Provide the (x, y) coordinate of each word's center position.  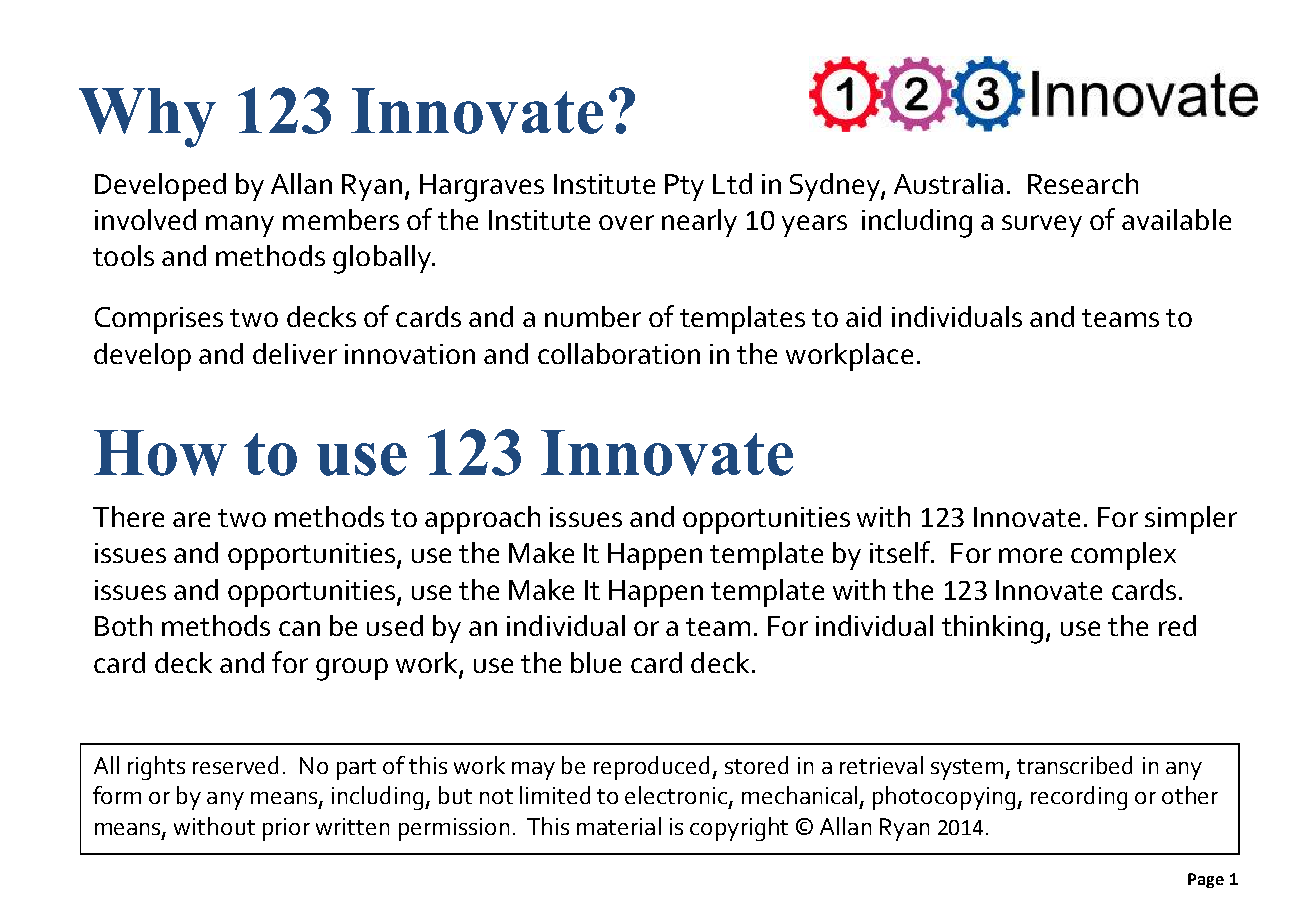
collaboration (619, 353)
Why (147, 118)
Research (1083, 183)
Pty (684, 187)
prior (286, 829)
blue (596, 662)
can (299, 628)
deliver (295, 353)
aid (863, 316)
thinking (992, 629)
